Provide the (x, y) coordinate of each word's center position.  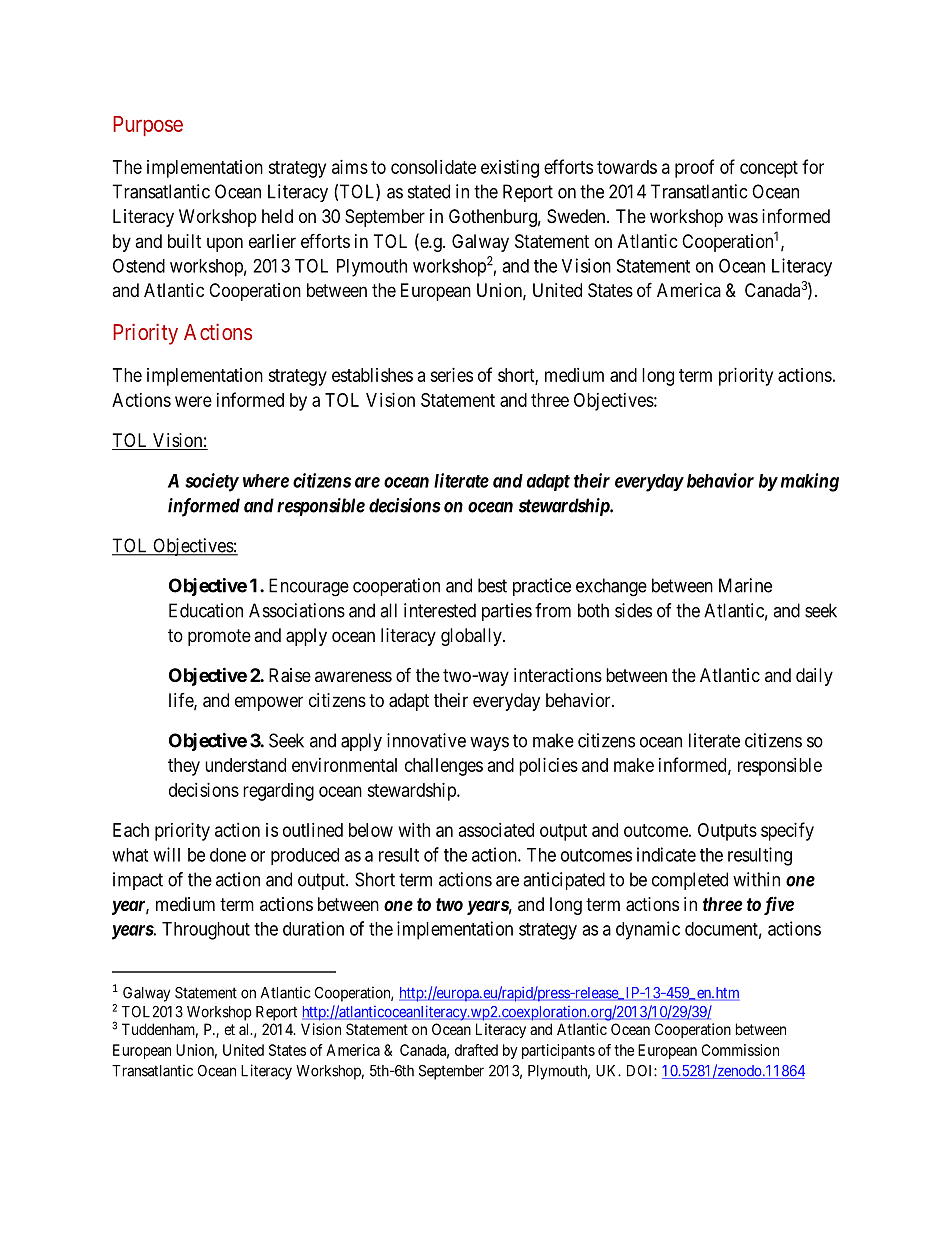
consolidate (433, 167)
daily (814, 677)
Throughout (206, 931)
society (212, 482)
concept (769, 169)
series (451, 375)
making (810, 482)
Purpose (148, 126)
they (184, 767)
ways (489, 744)
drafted (476, 1050)
